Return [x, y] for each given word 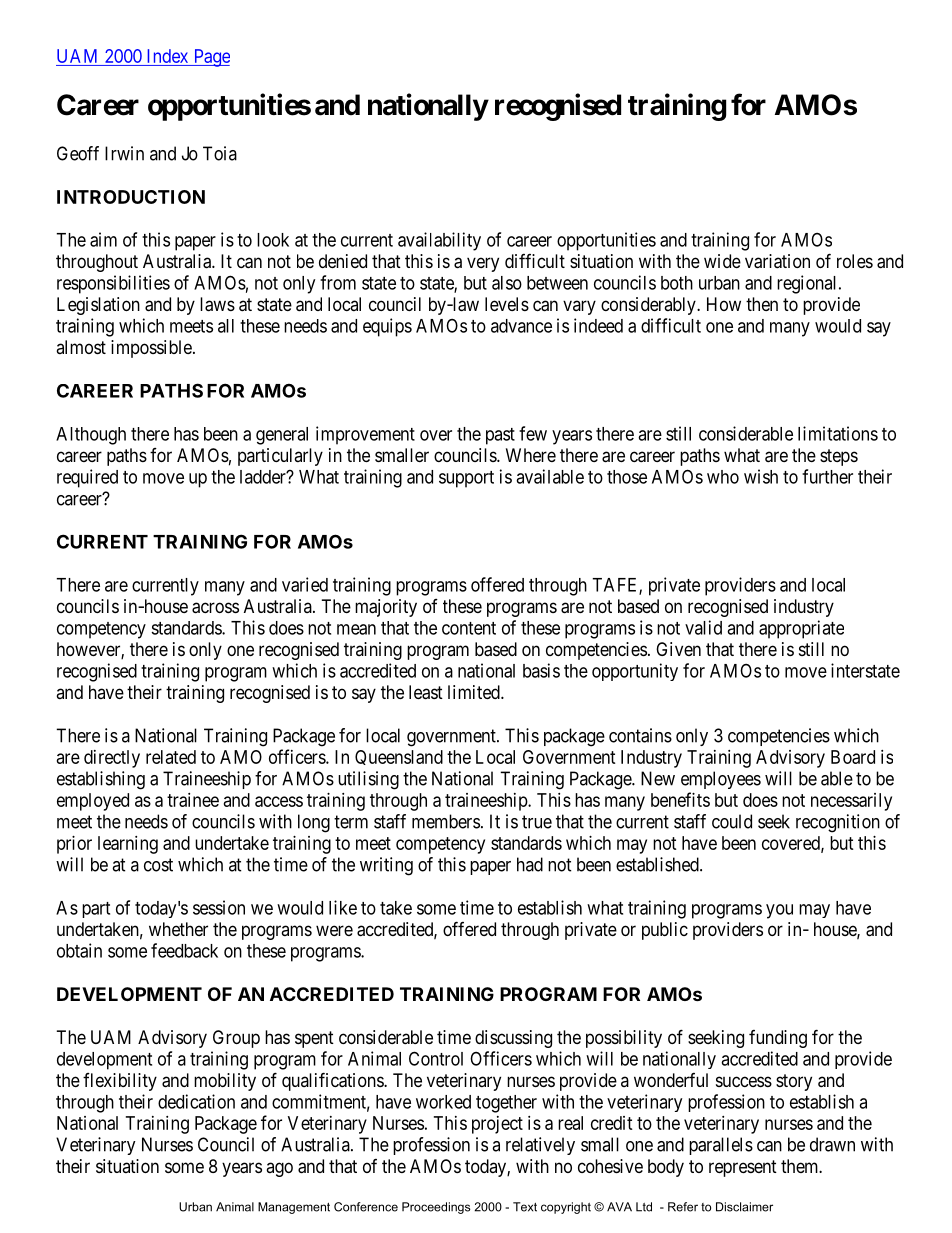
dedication [196, 1101]
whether [178, 929]
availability [439, 241]
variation [777, 261]
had [530, 864]
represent [743, 1168]
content [469, 628]
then [762, 304]
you [779, 911]
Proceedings [436, 1208]
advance [521, 326]
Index [167, 57]
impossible [151, 349]
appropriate [801, 629]
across [215, 608]
